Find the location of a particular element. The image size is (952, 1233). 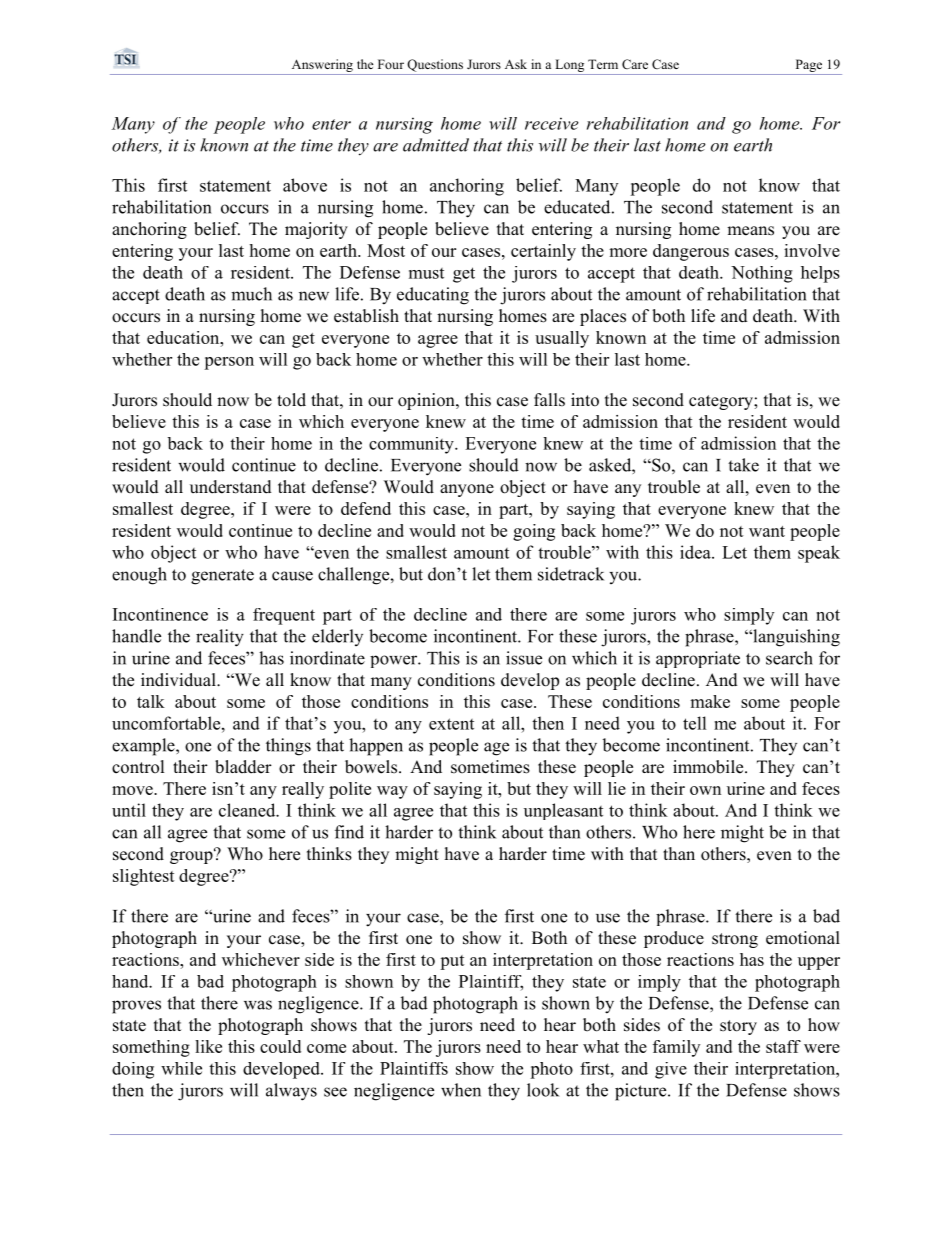

story is located at coordinates (738, 1027).
